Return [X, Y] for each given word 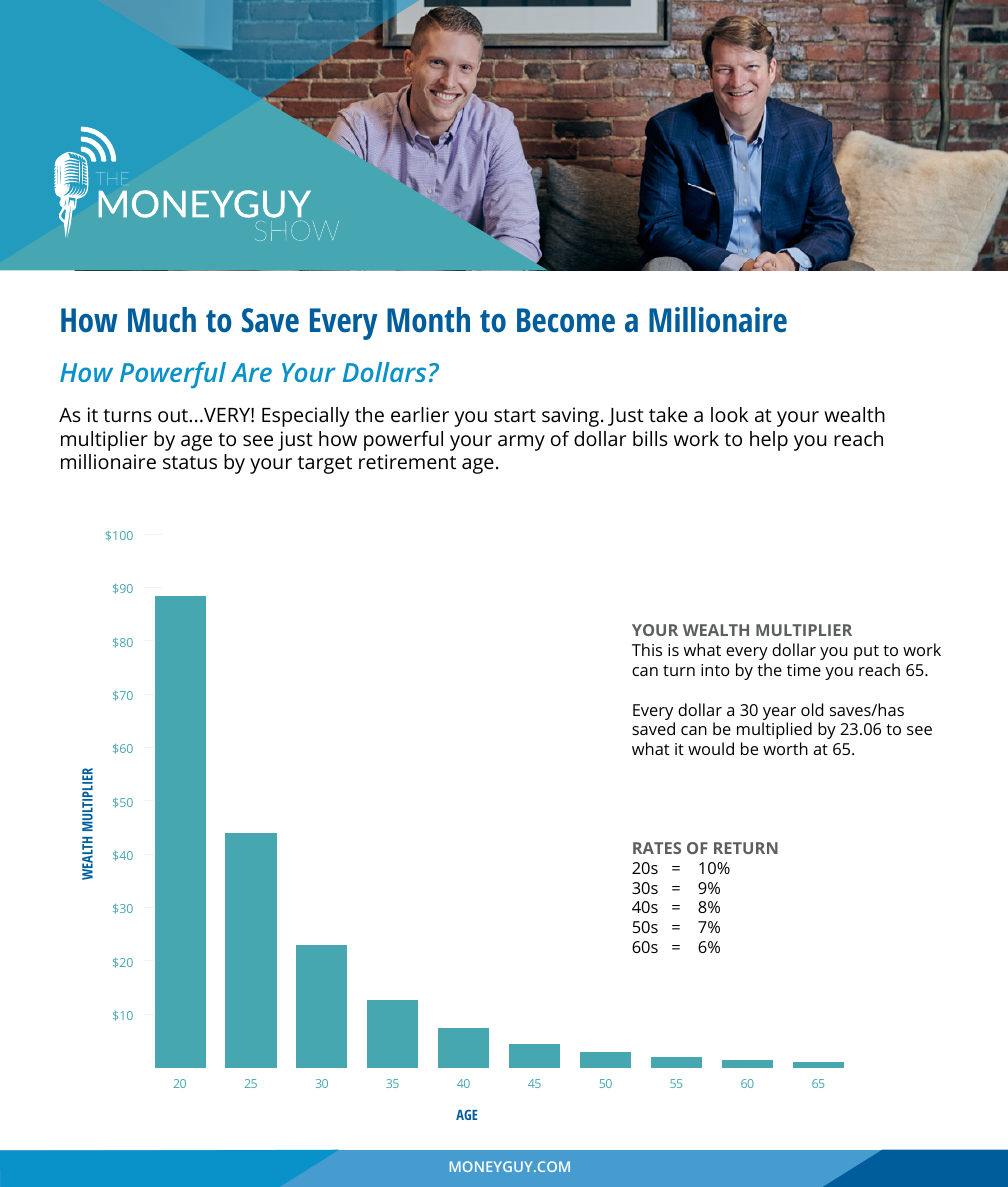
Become [566, 320]
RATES [657, 848]
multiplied [774, 730]
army [521, 443]
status [190, 462]
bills [650, 438]
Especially [306, 417]
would [711, 748]
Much [162, 320]
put [866, 652]
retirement [407, 461]
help [769, 441]
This [647, 649]
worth [785, 748]
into [715, 670]
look [729, 414]
